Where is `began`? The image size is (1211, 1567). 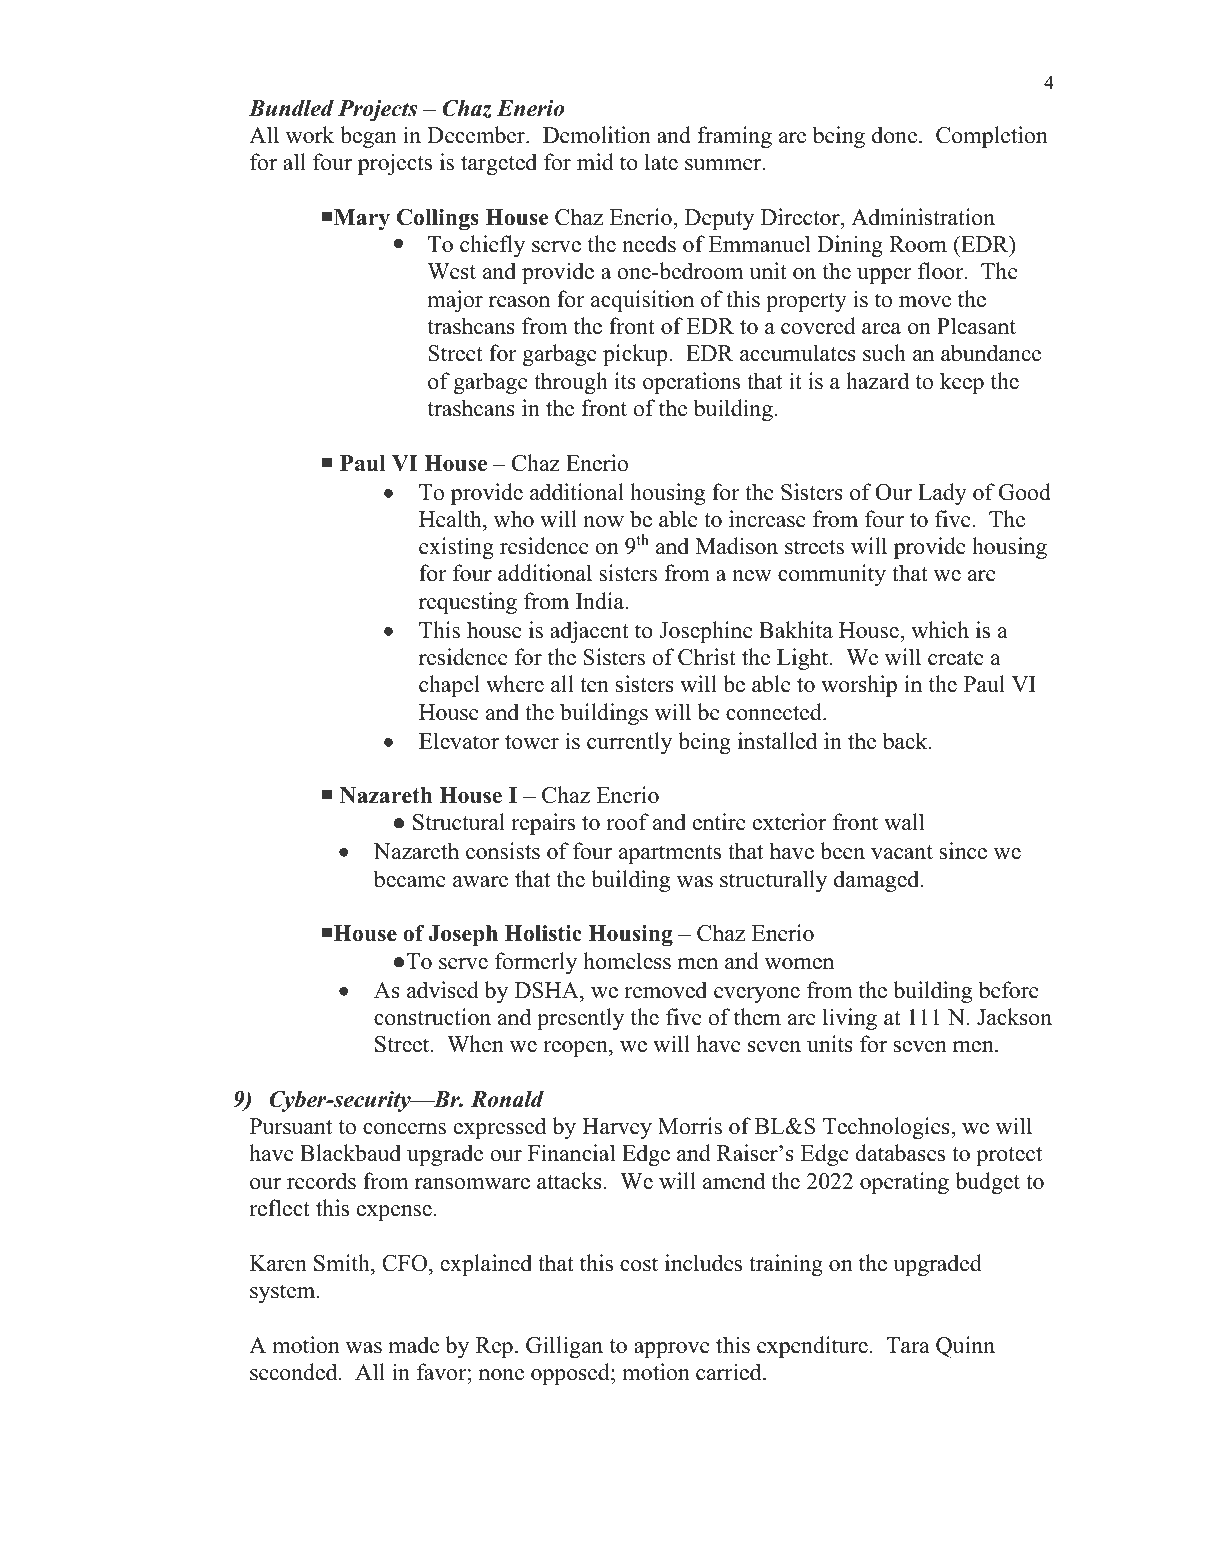
began is located at coordinates (368, 137).
